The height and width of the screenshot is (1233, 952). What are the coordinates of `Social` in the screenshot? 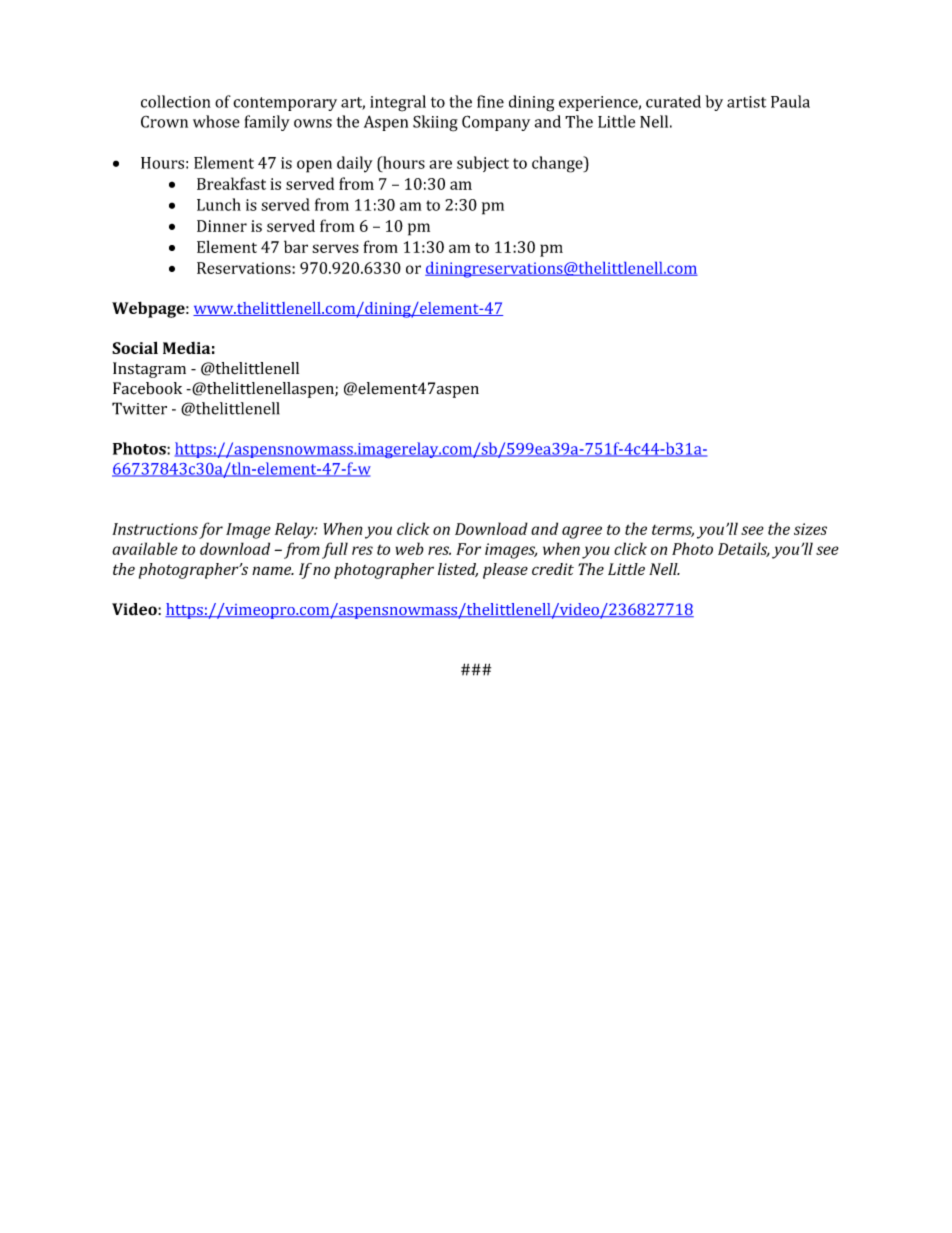 It's located at (135, 347).
